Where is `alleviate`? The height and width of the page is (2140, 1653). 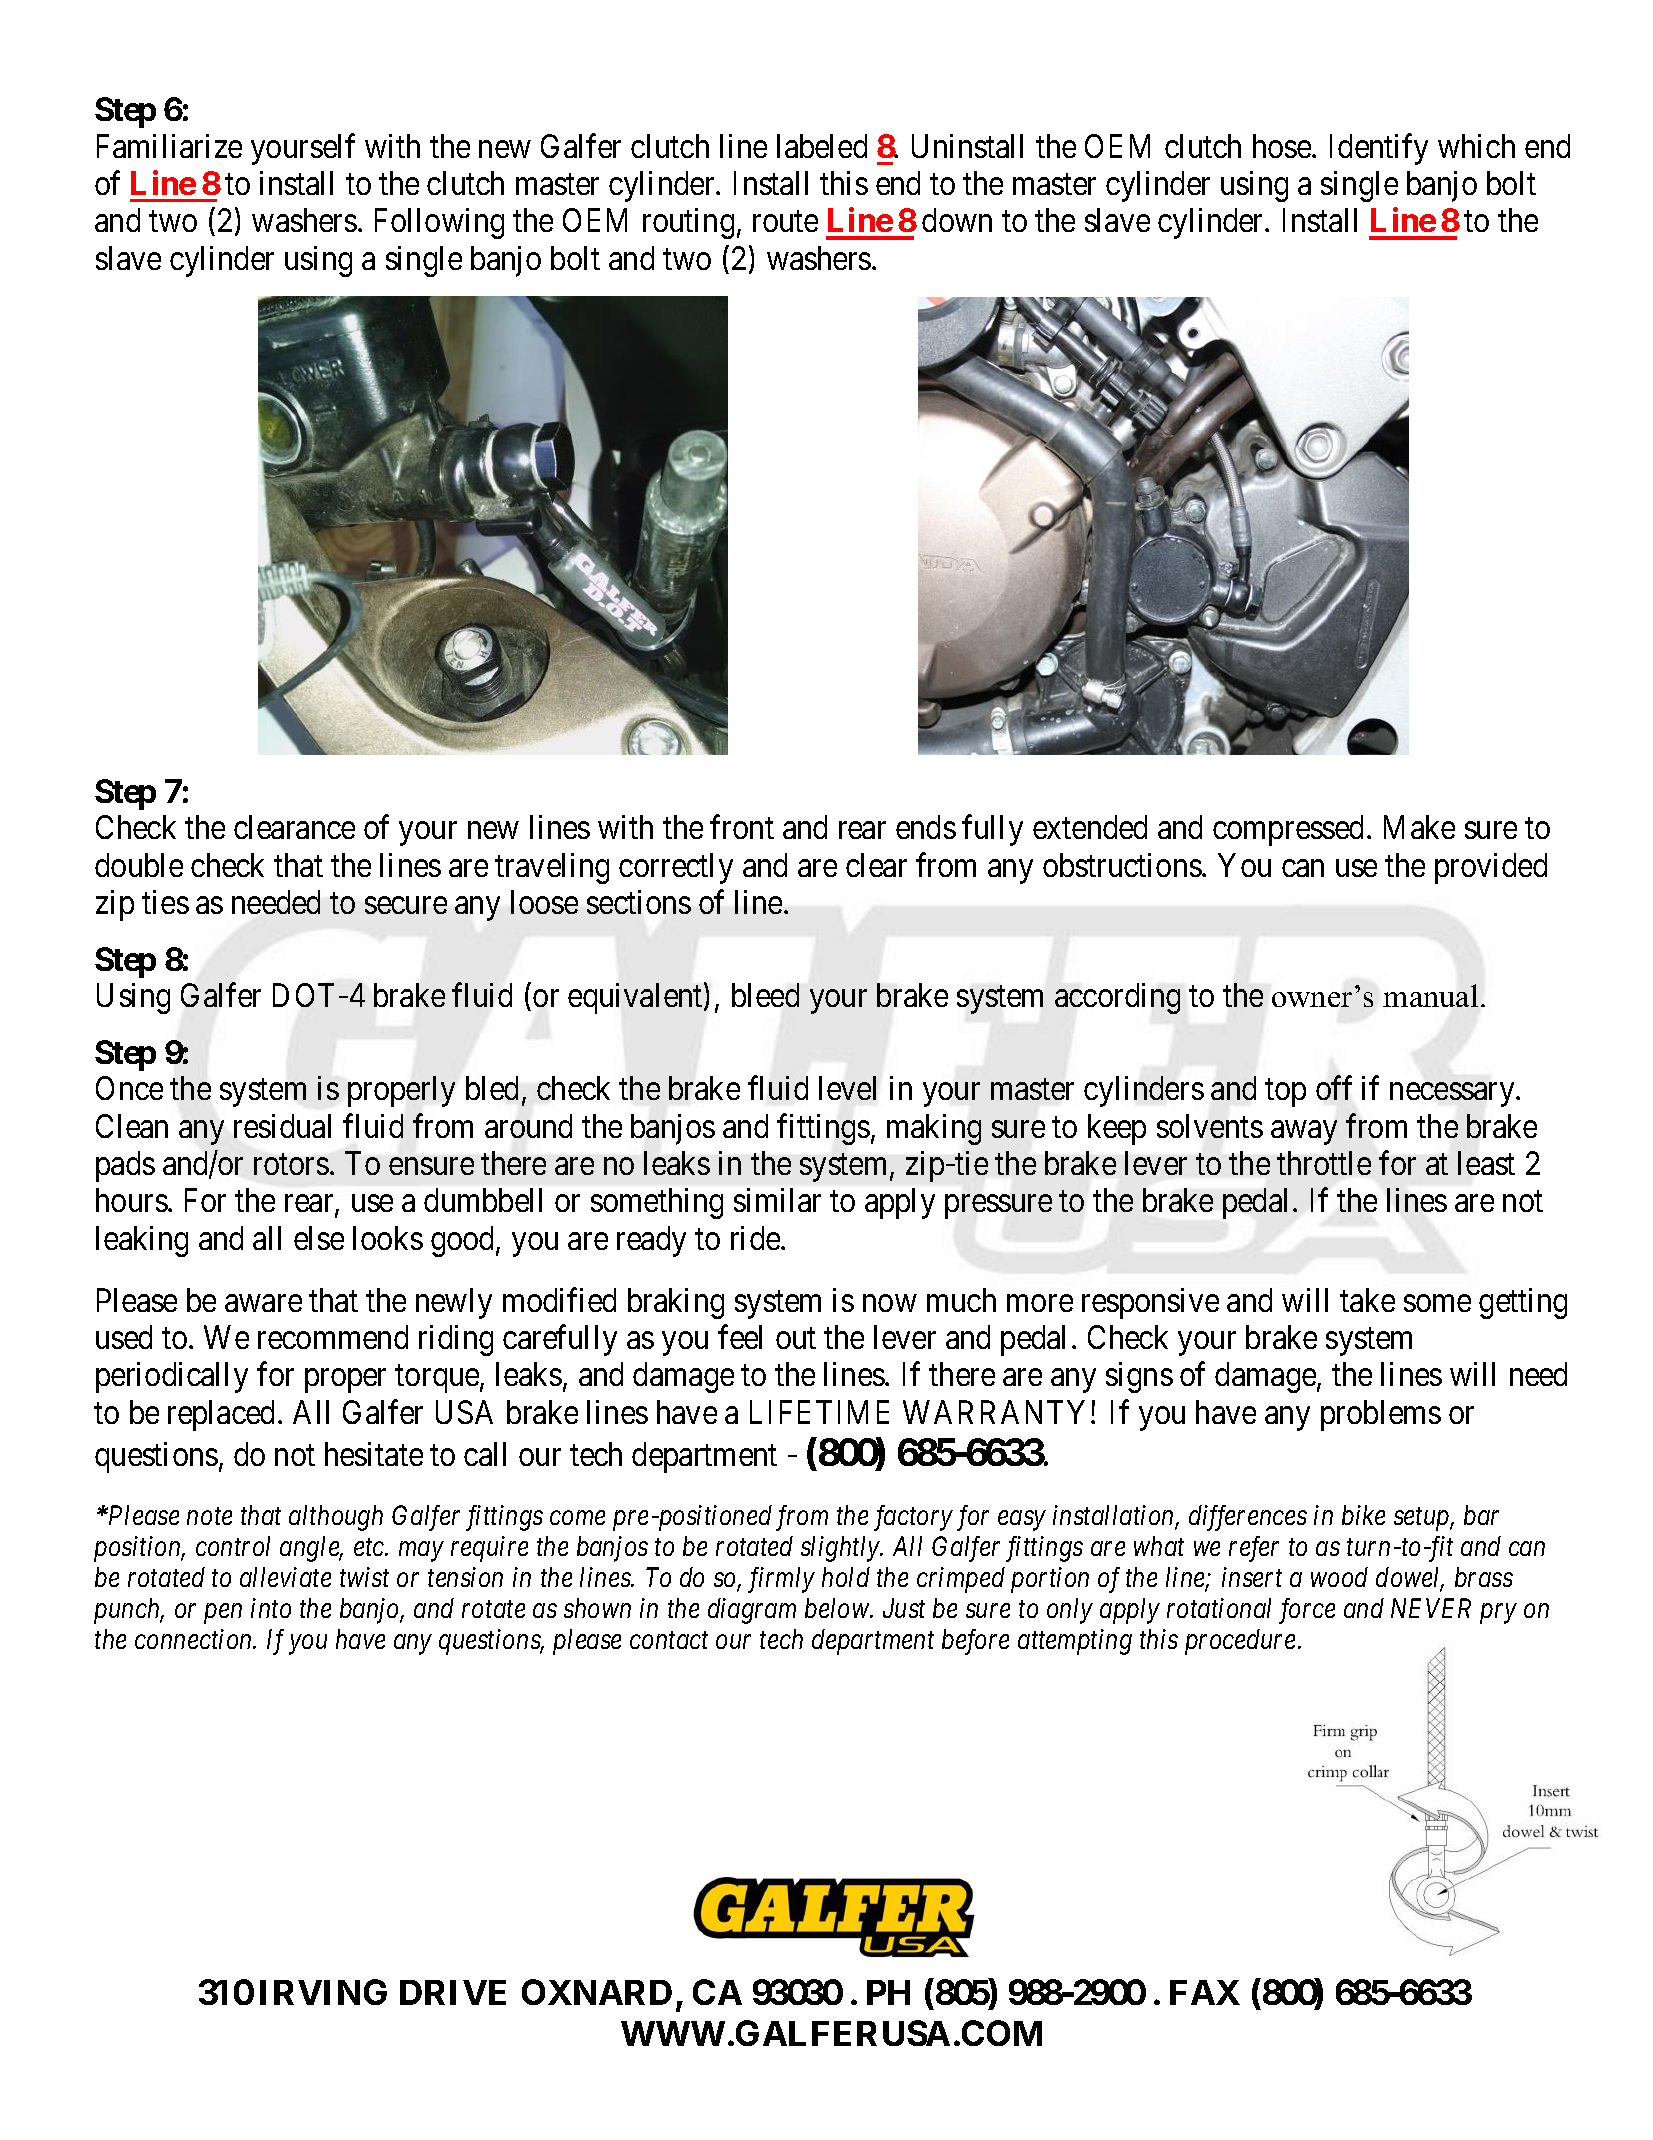 alleviate is located at coordinates (285, 1577).
